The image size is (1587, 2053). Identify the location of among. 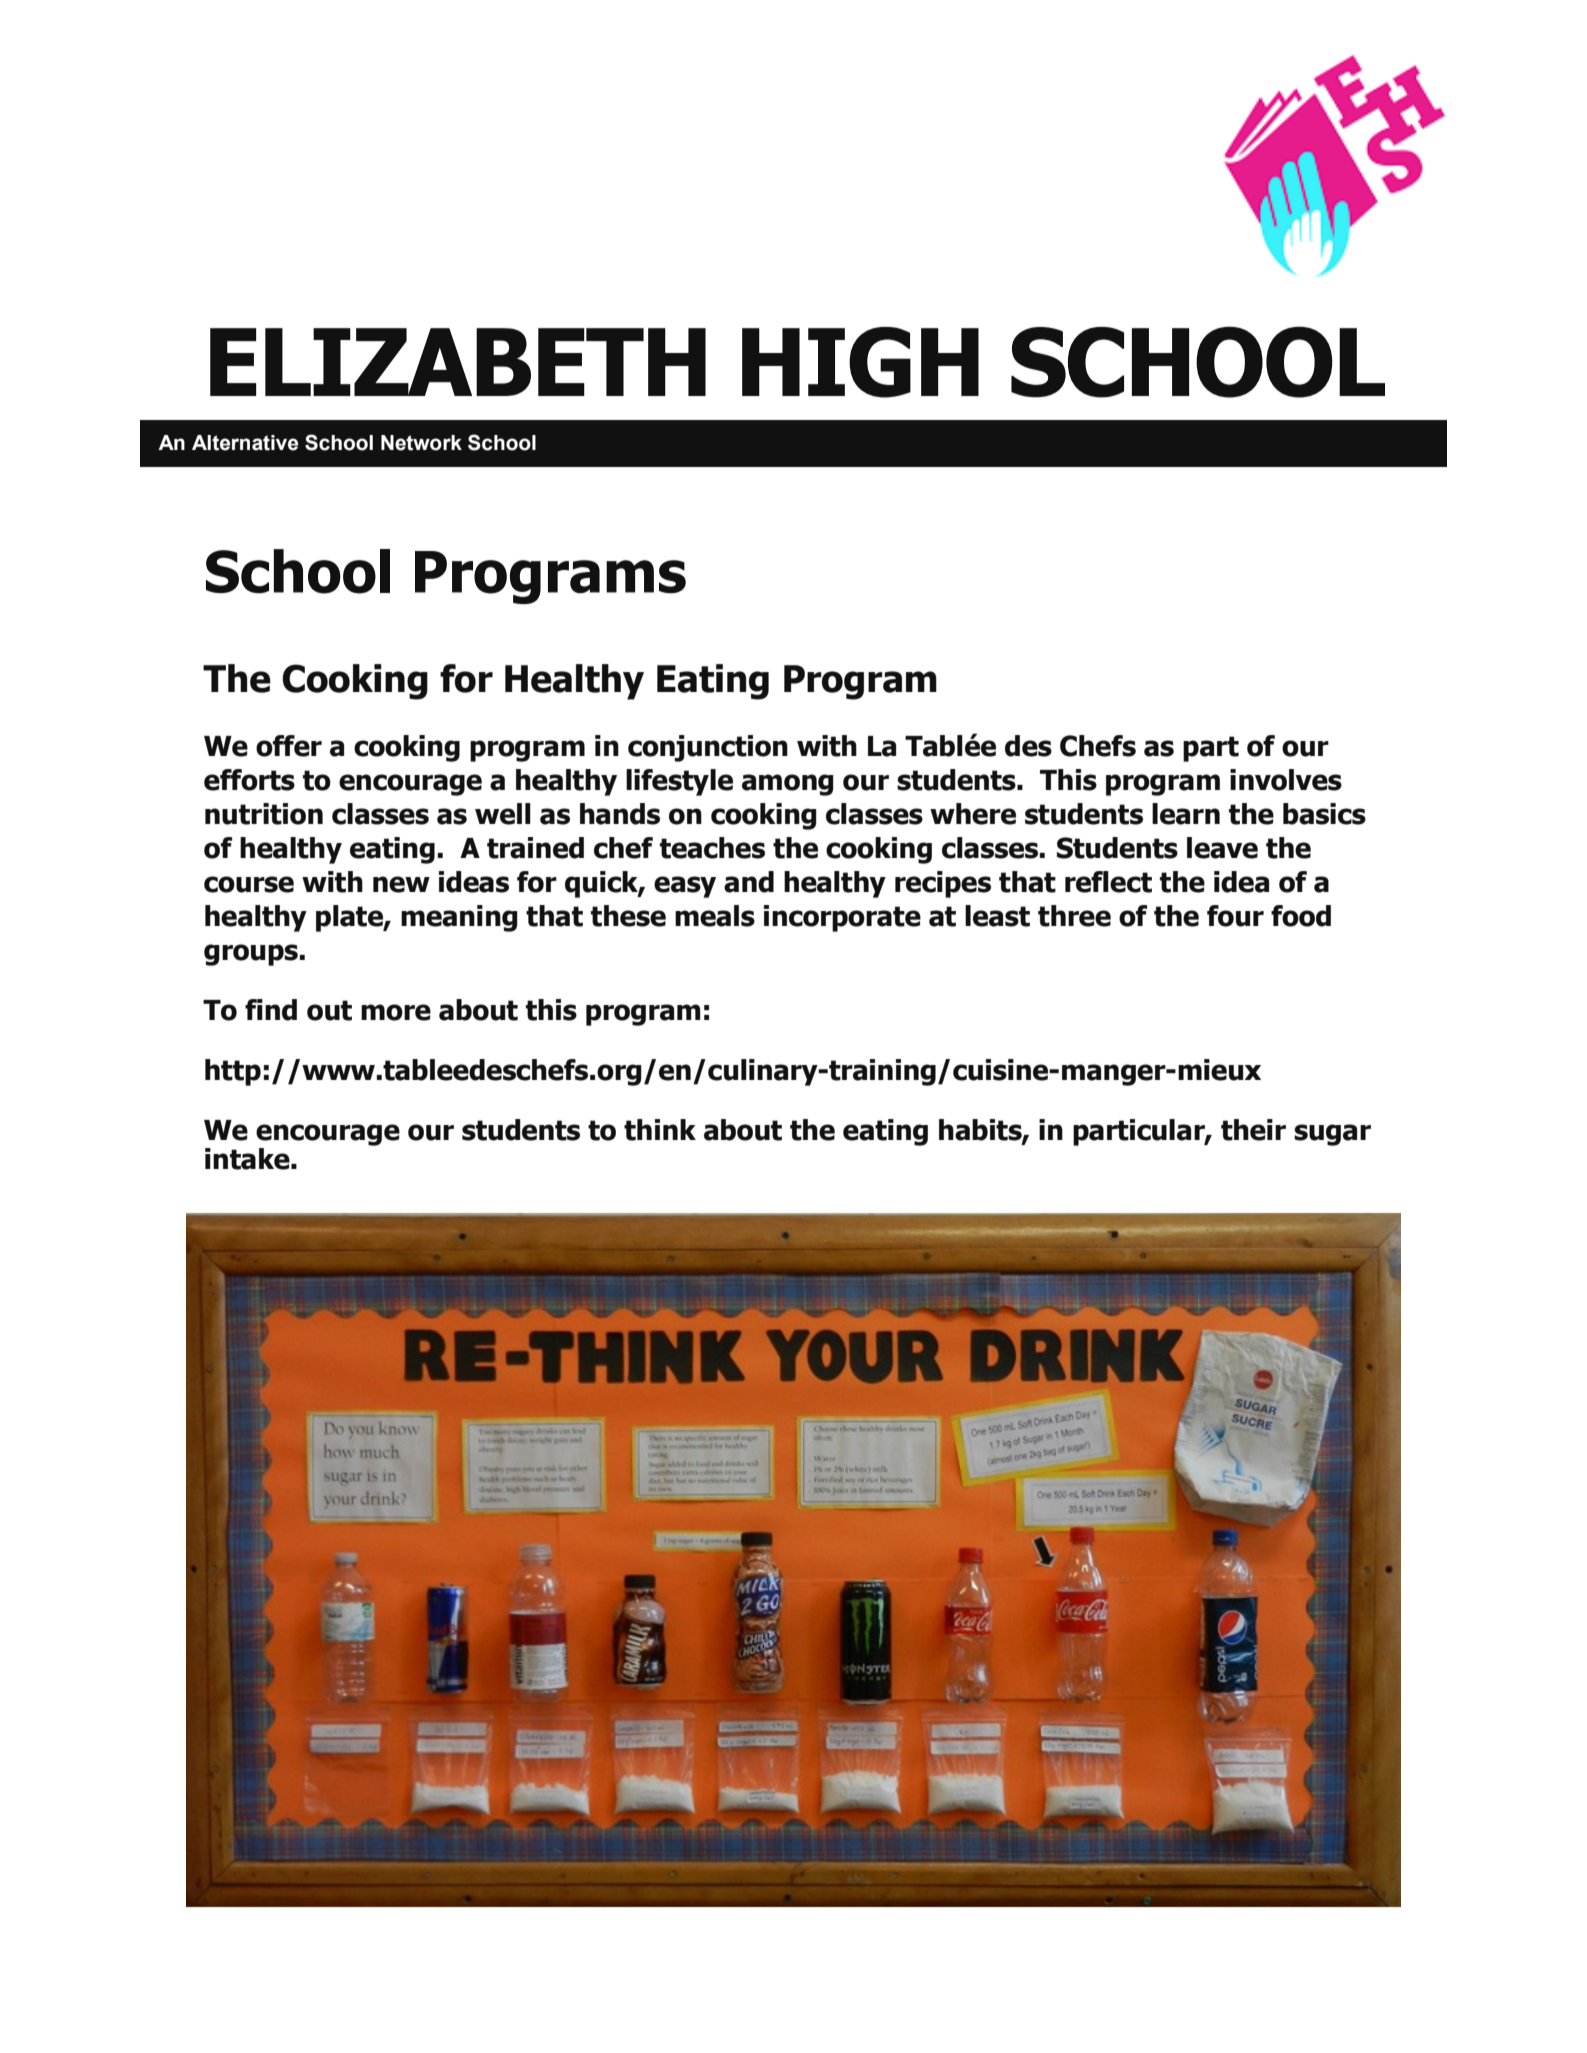
(788, 785).
